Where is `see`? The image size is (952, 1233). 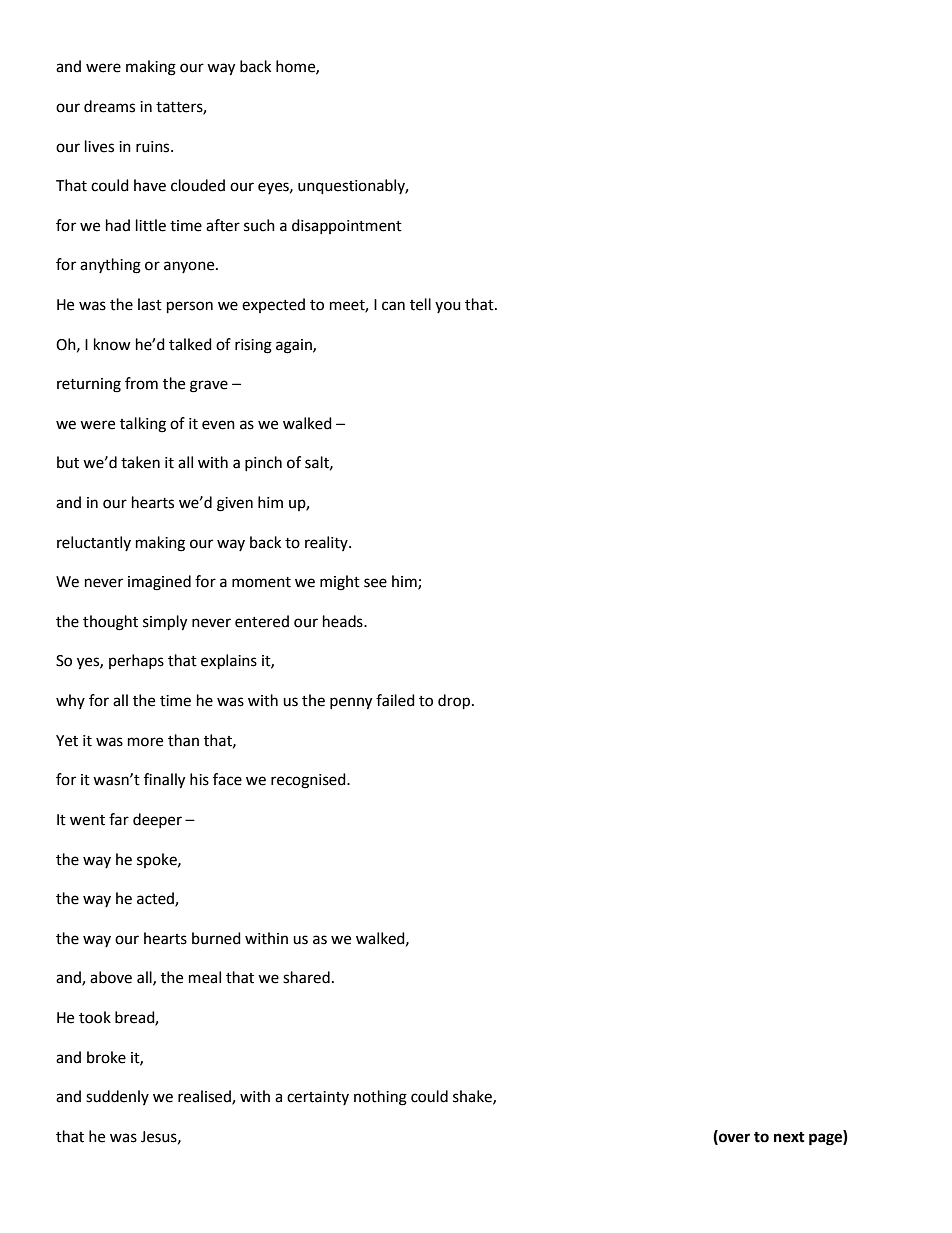 see is located at coordinates (375, 583).
